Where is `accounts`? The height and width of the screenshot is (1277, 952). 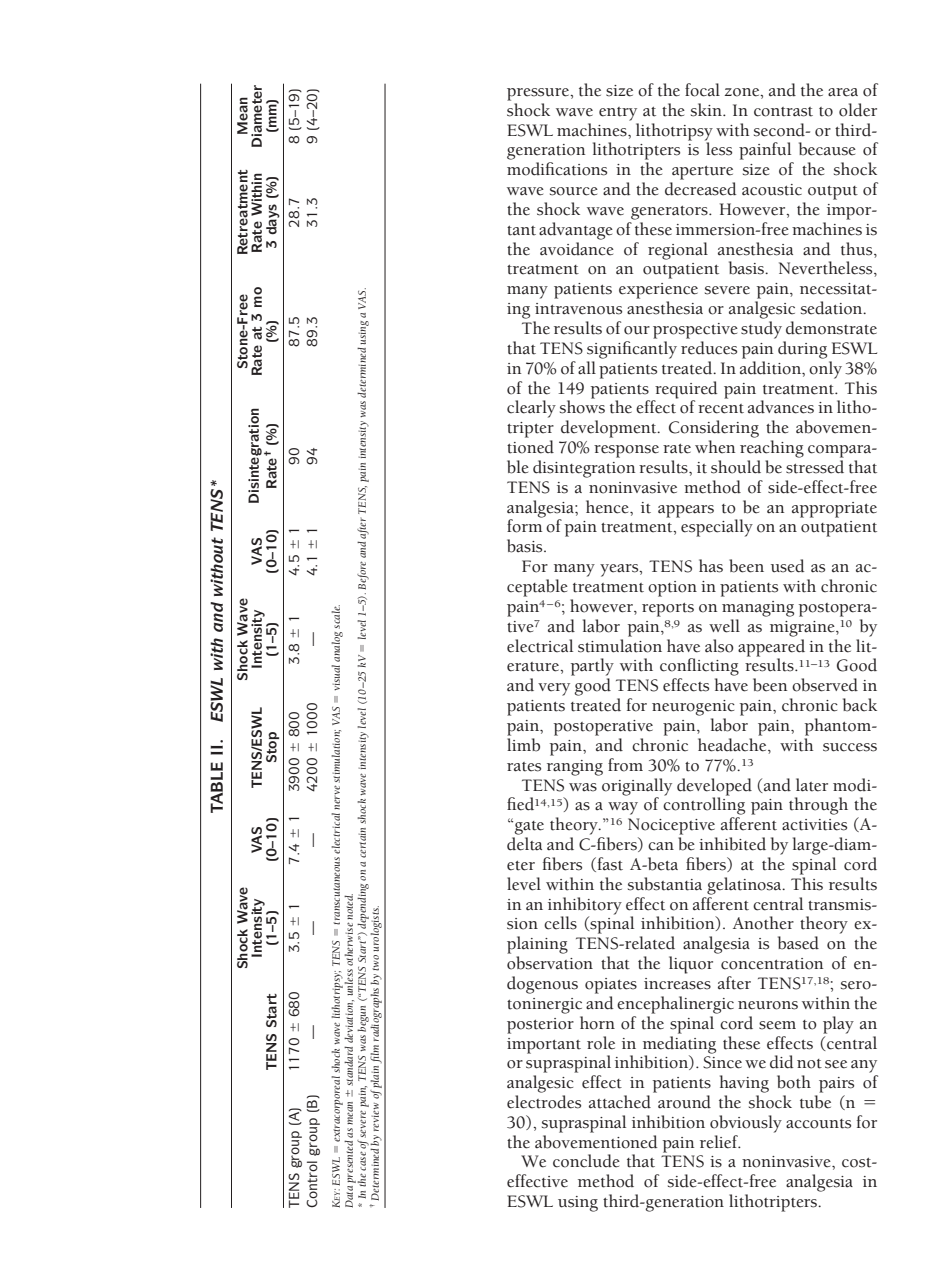 accounts is located at coordinates (818, 1124).
